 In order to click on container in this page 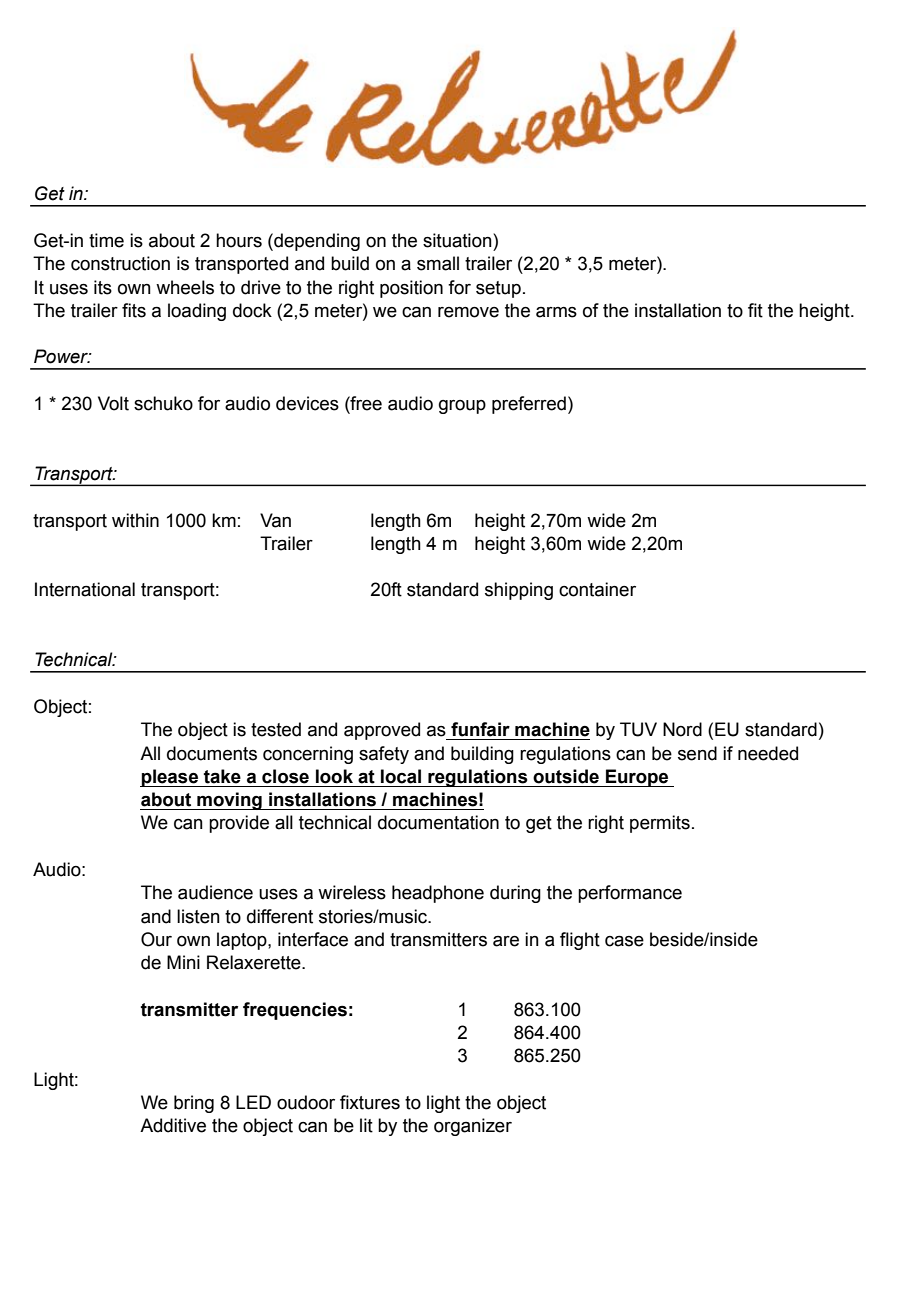, I will do `click(597, 589)`.
